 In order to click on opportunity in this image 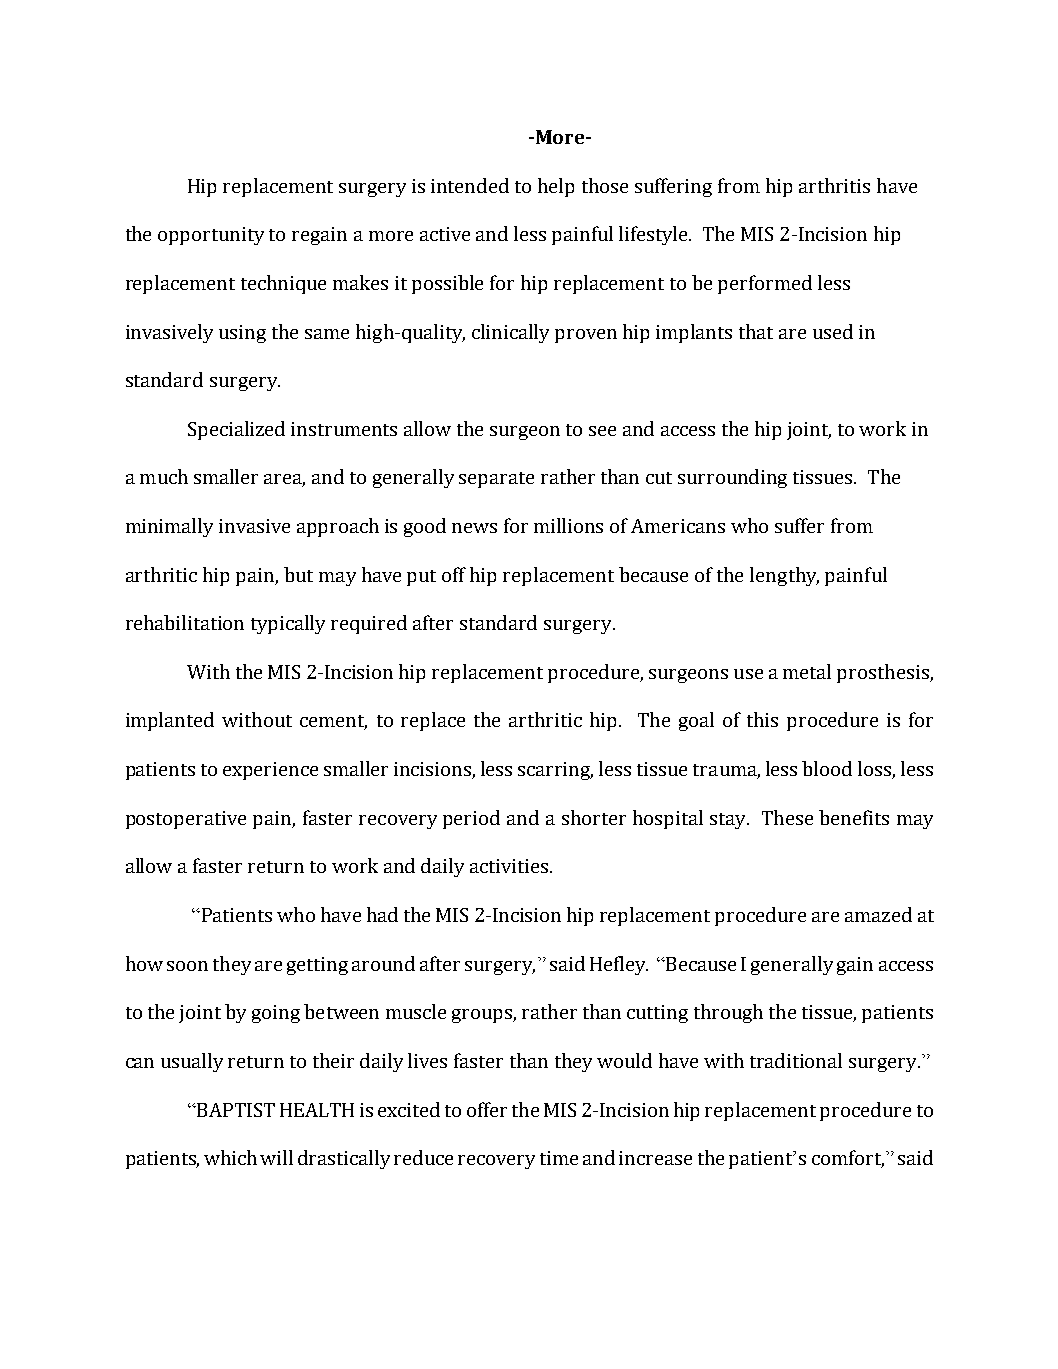, I will do `click(211, 236)`.
